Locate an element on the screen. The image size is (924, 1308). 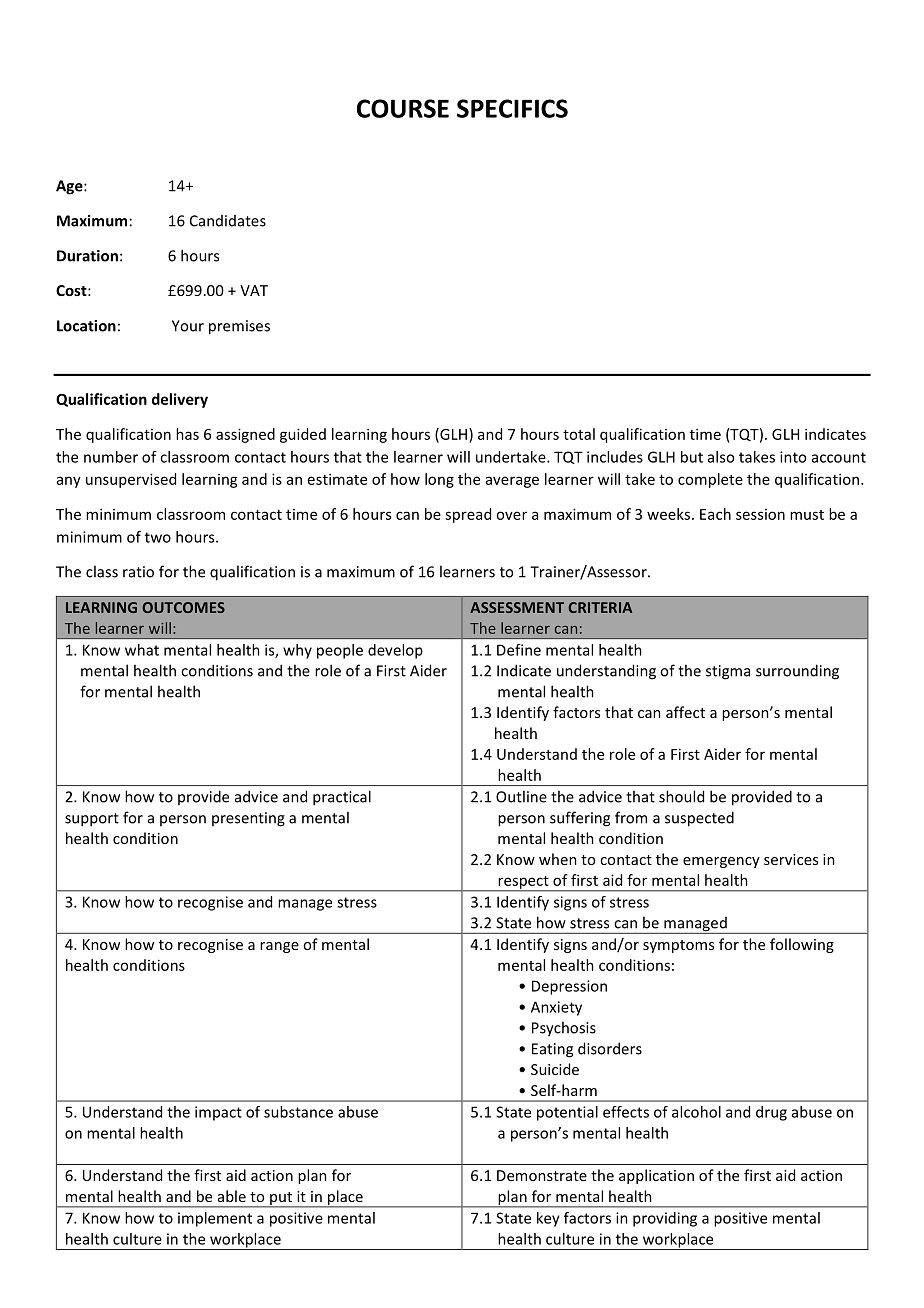
what is located at coordinates (142, 650).
